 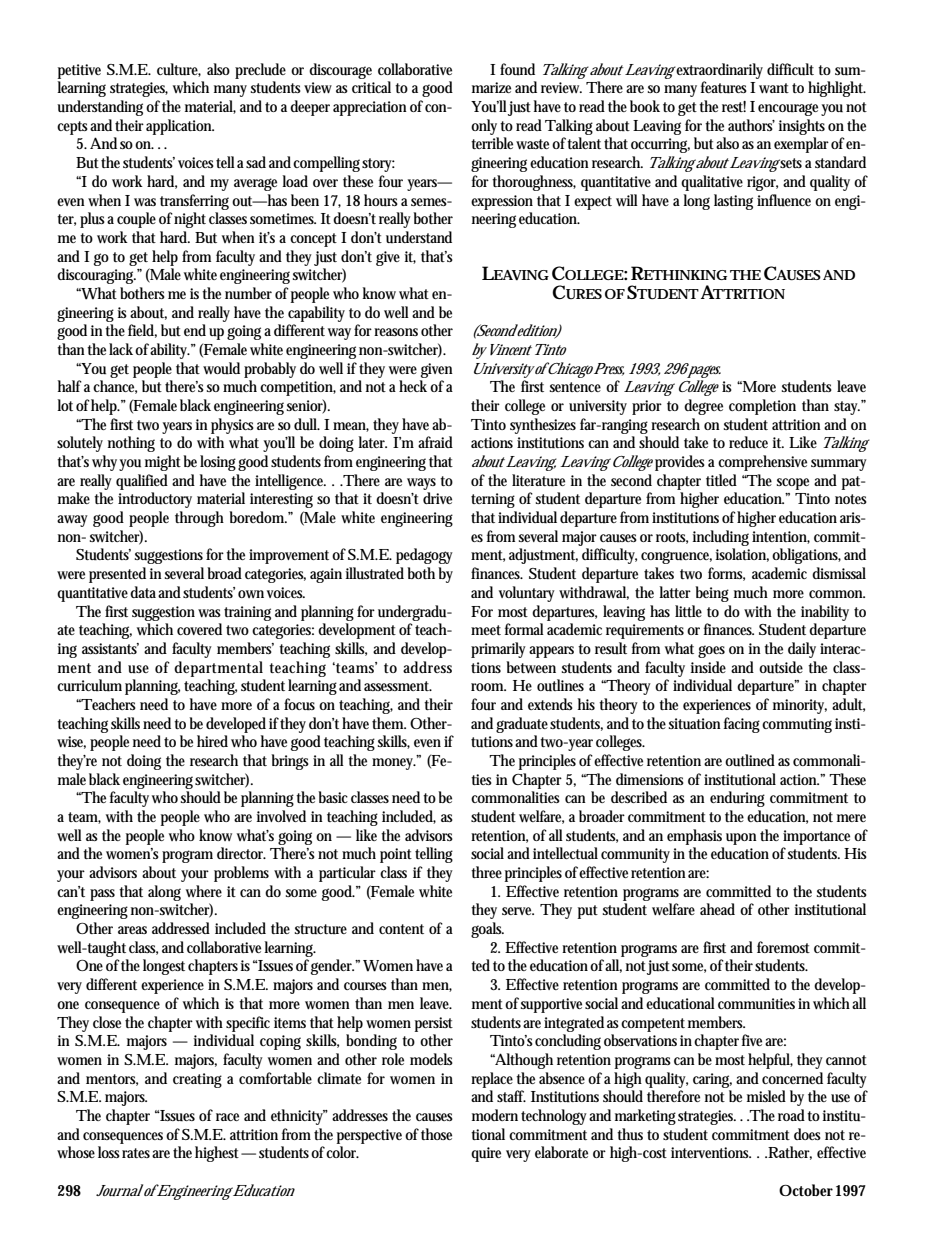 I want to click on areas, so click(x=132, y=930).
